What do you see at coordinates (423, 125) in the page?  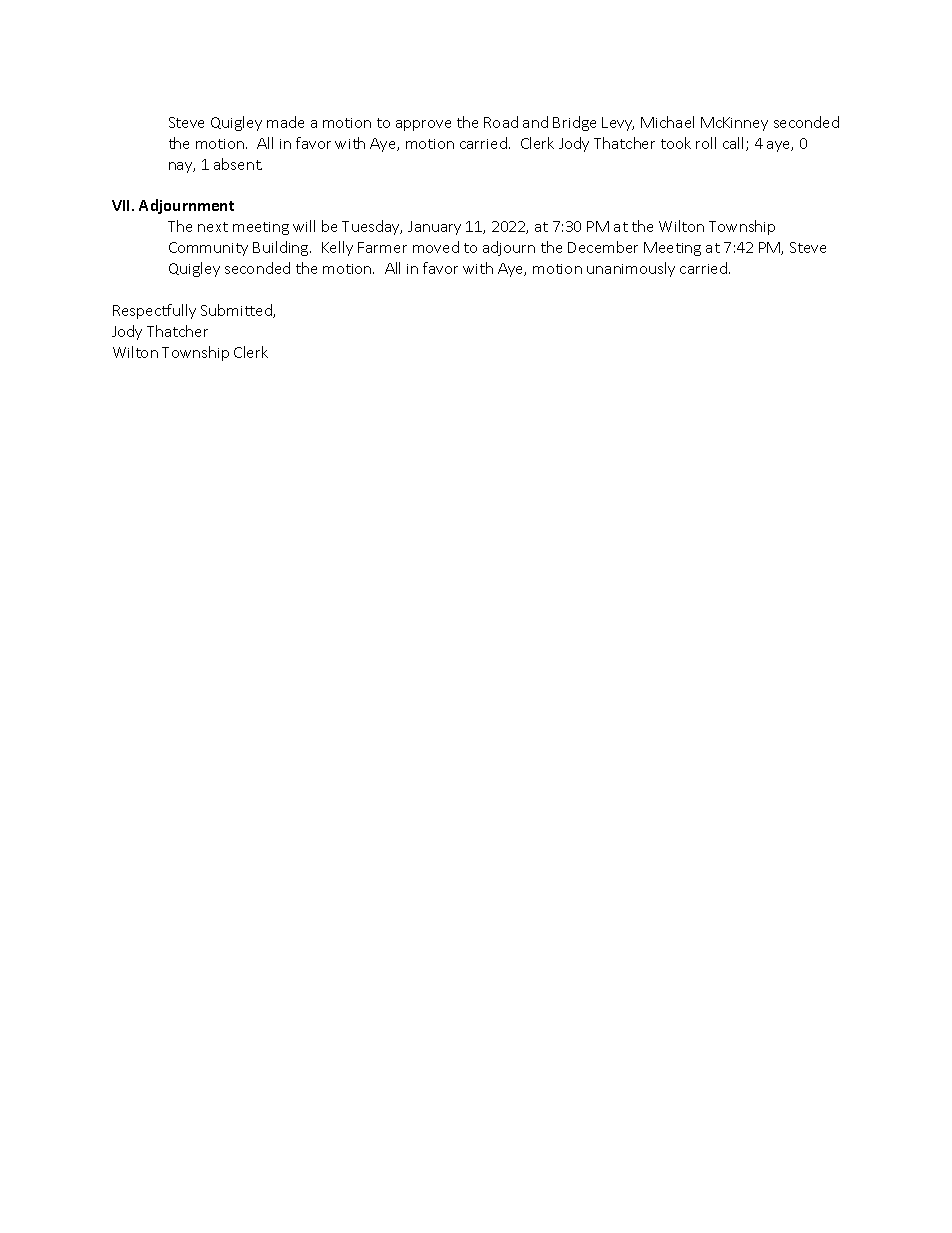 I see `approve` at bounding box center [423, 125].
